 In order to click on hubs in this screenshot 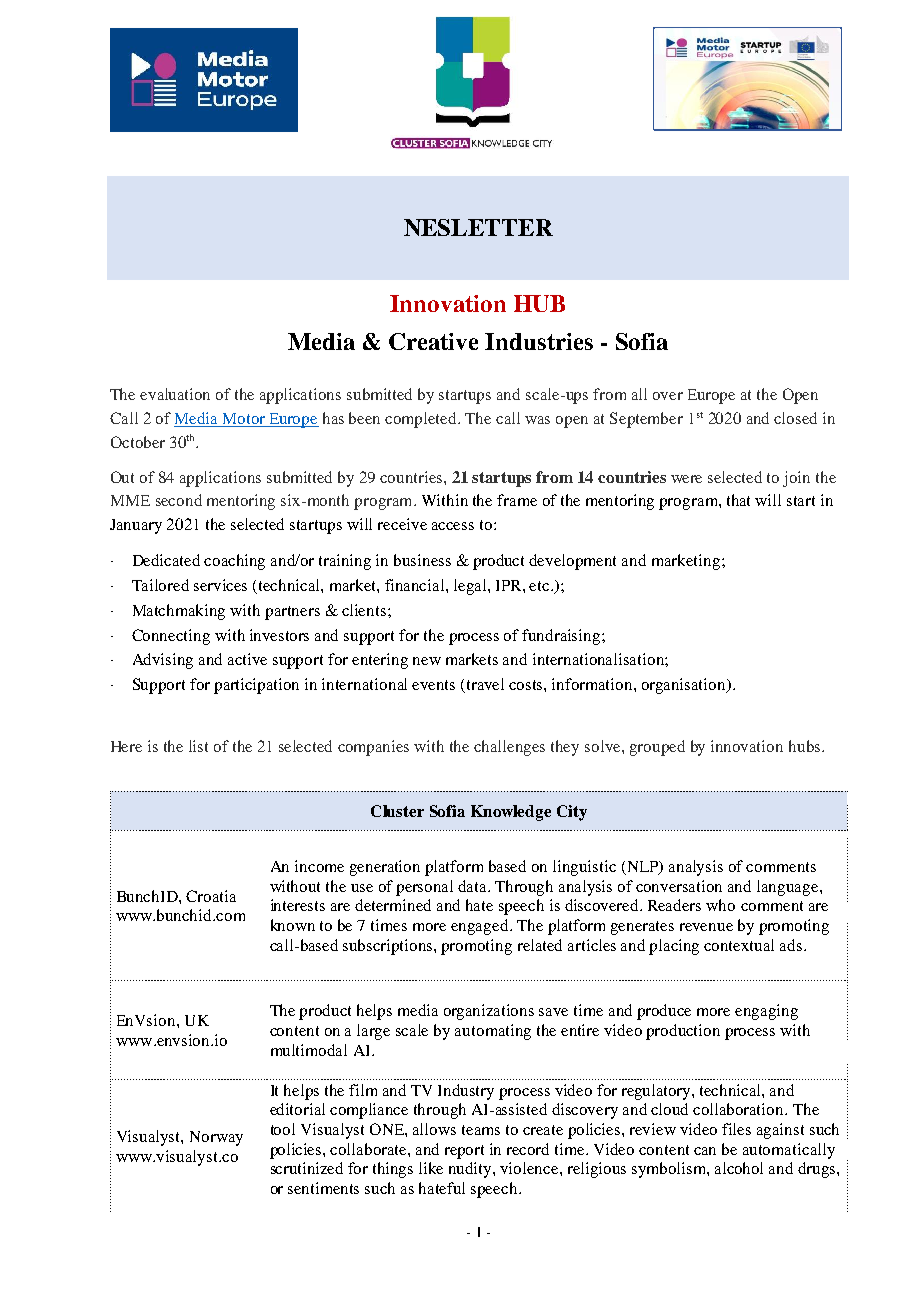, I will do `click(804, 746)`.
